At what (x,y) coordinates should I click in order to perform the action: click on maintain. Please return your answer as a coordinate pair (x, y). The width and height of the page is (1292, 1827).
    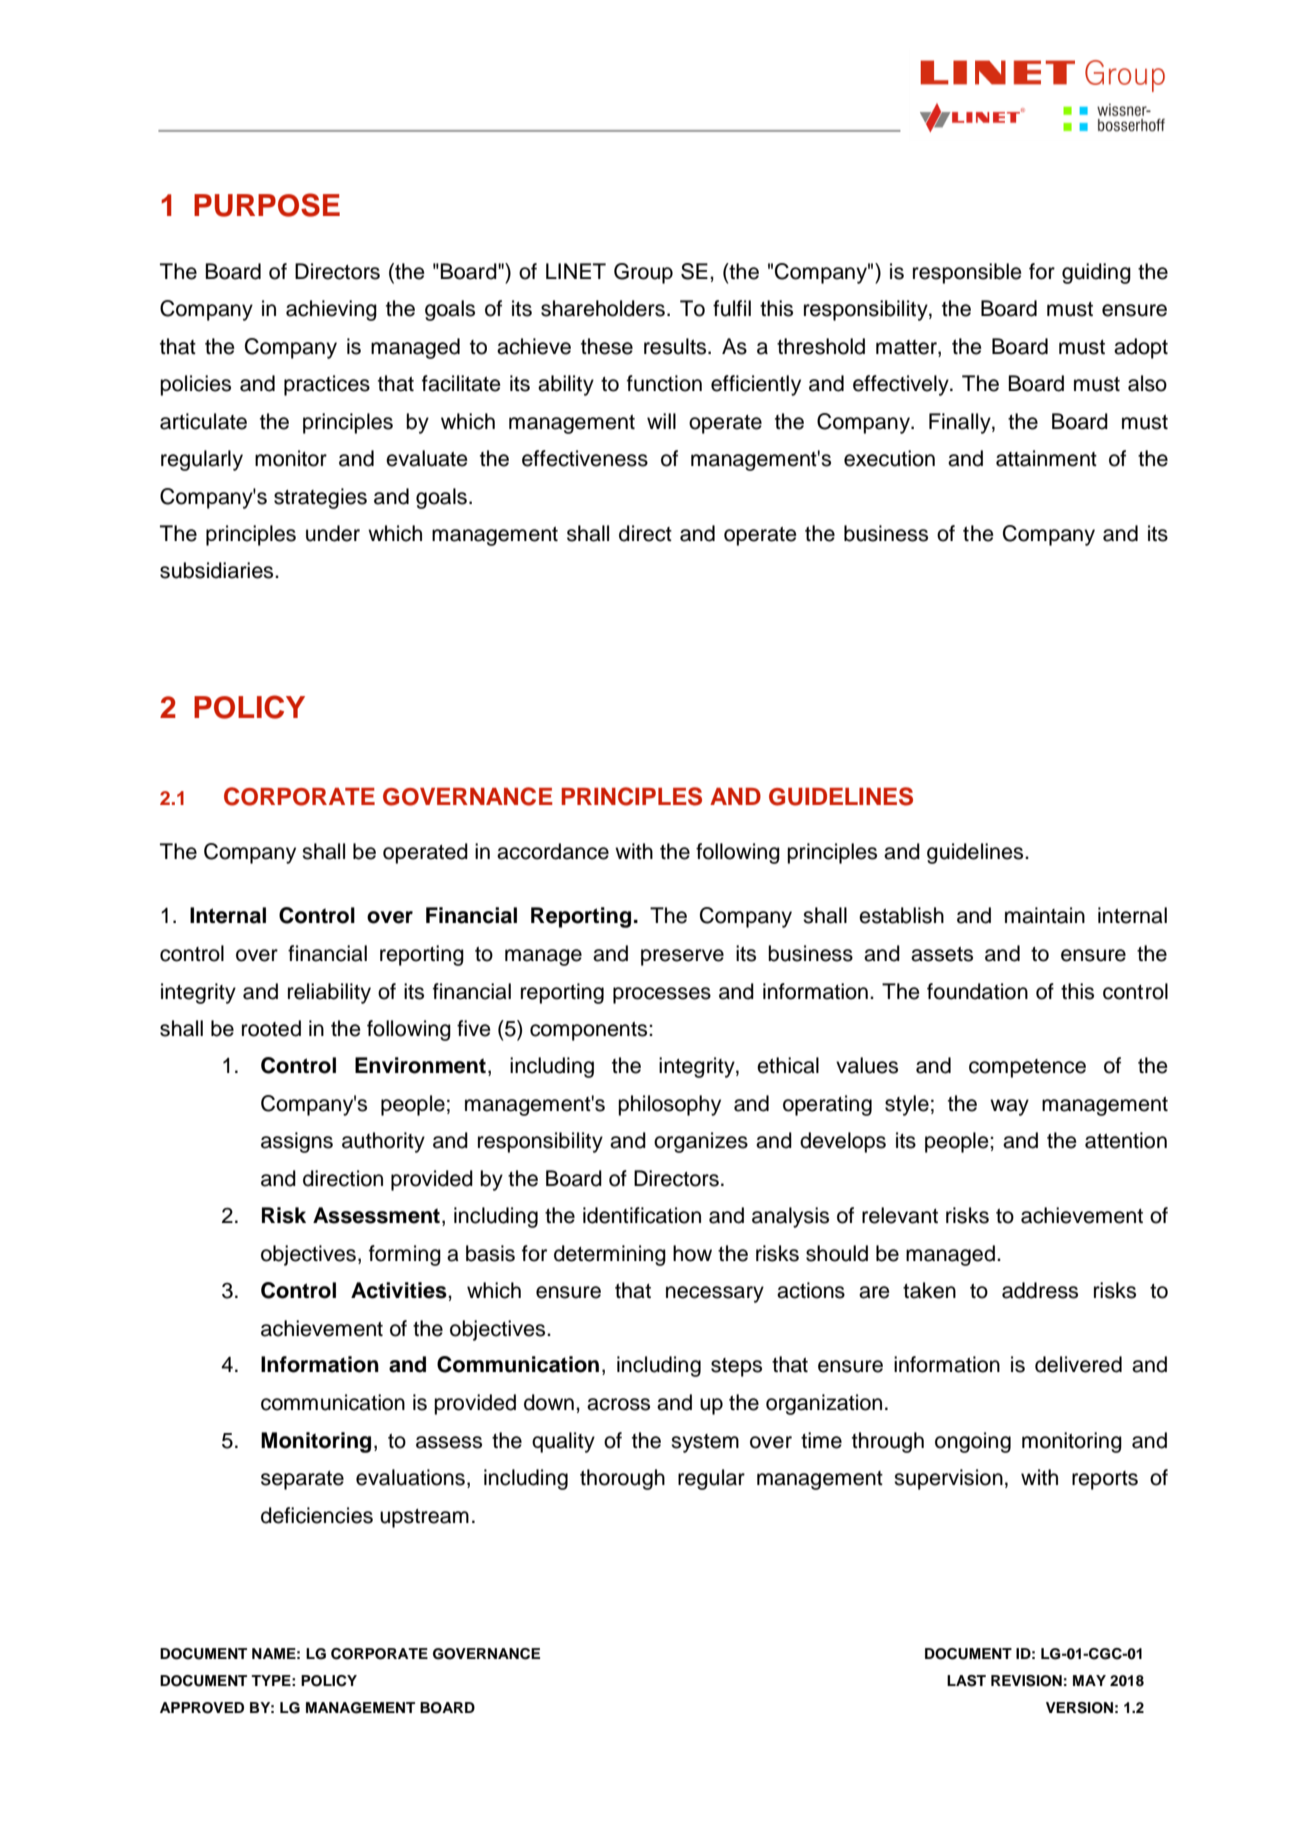
    Looking at the image, I should click on (1045, 915).
